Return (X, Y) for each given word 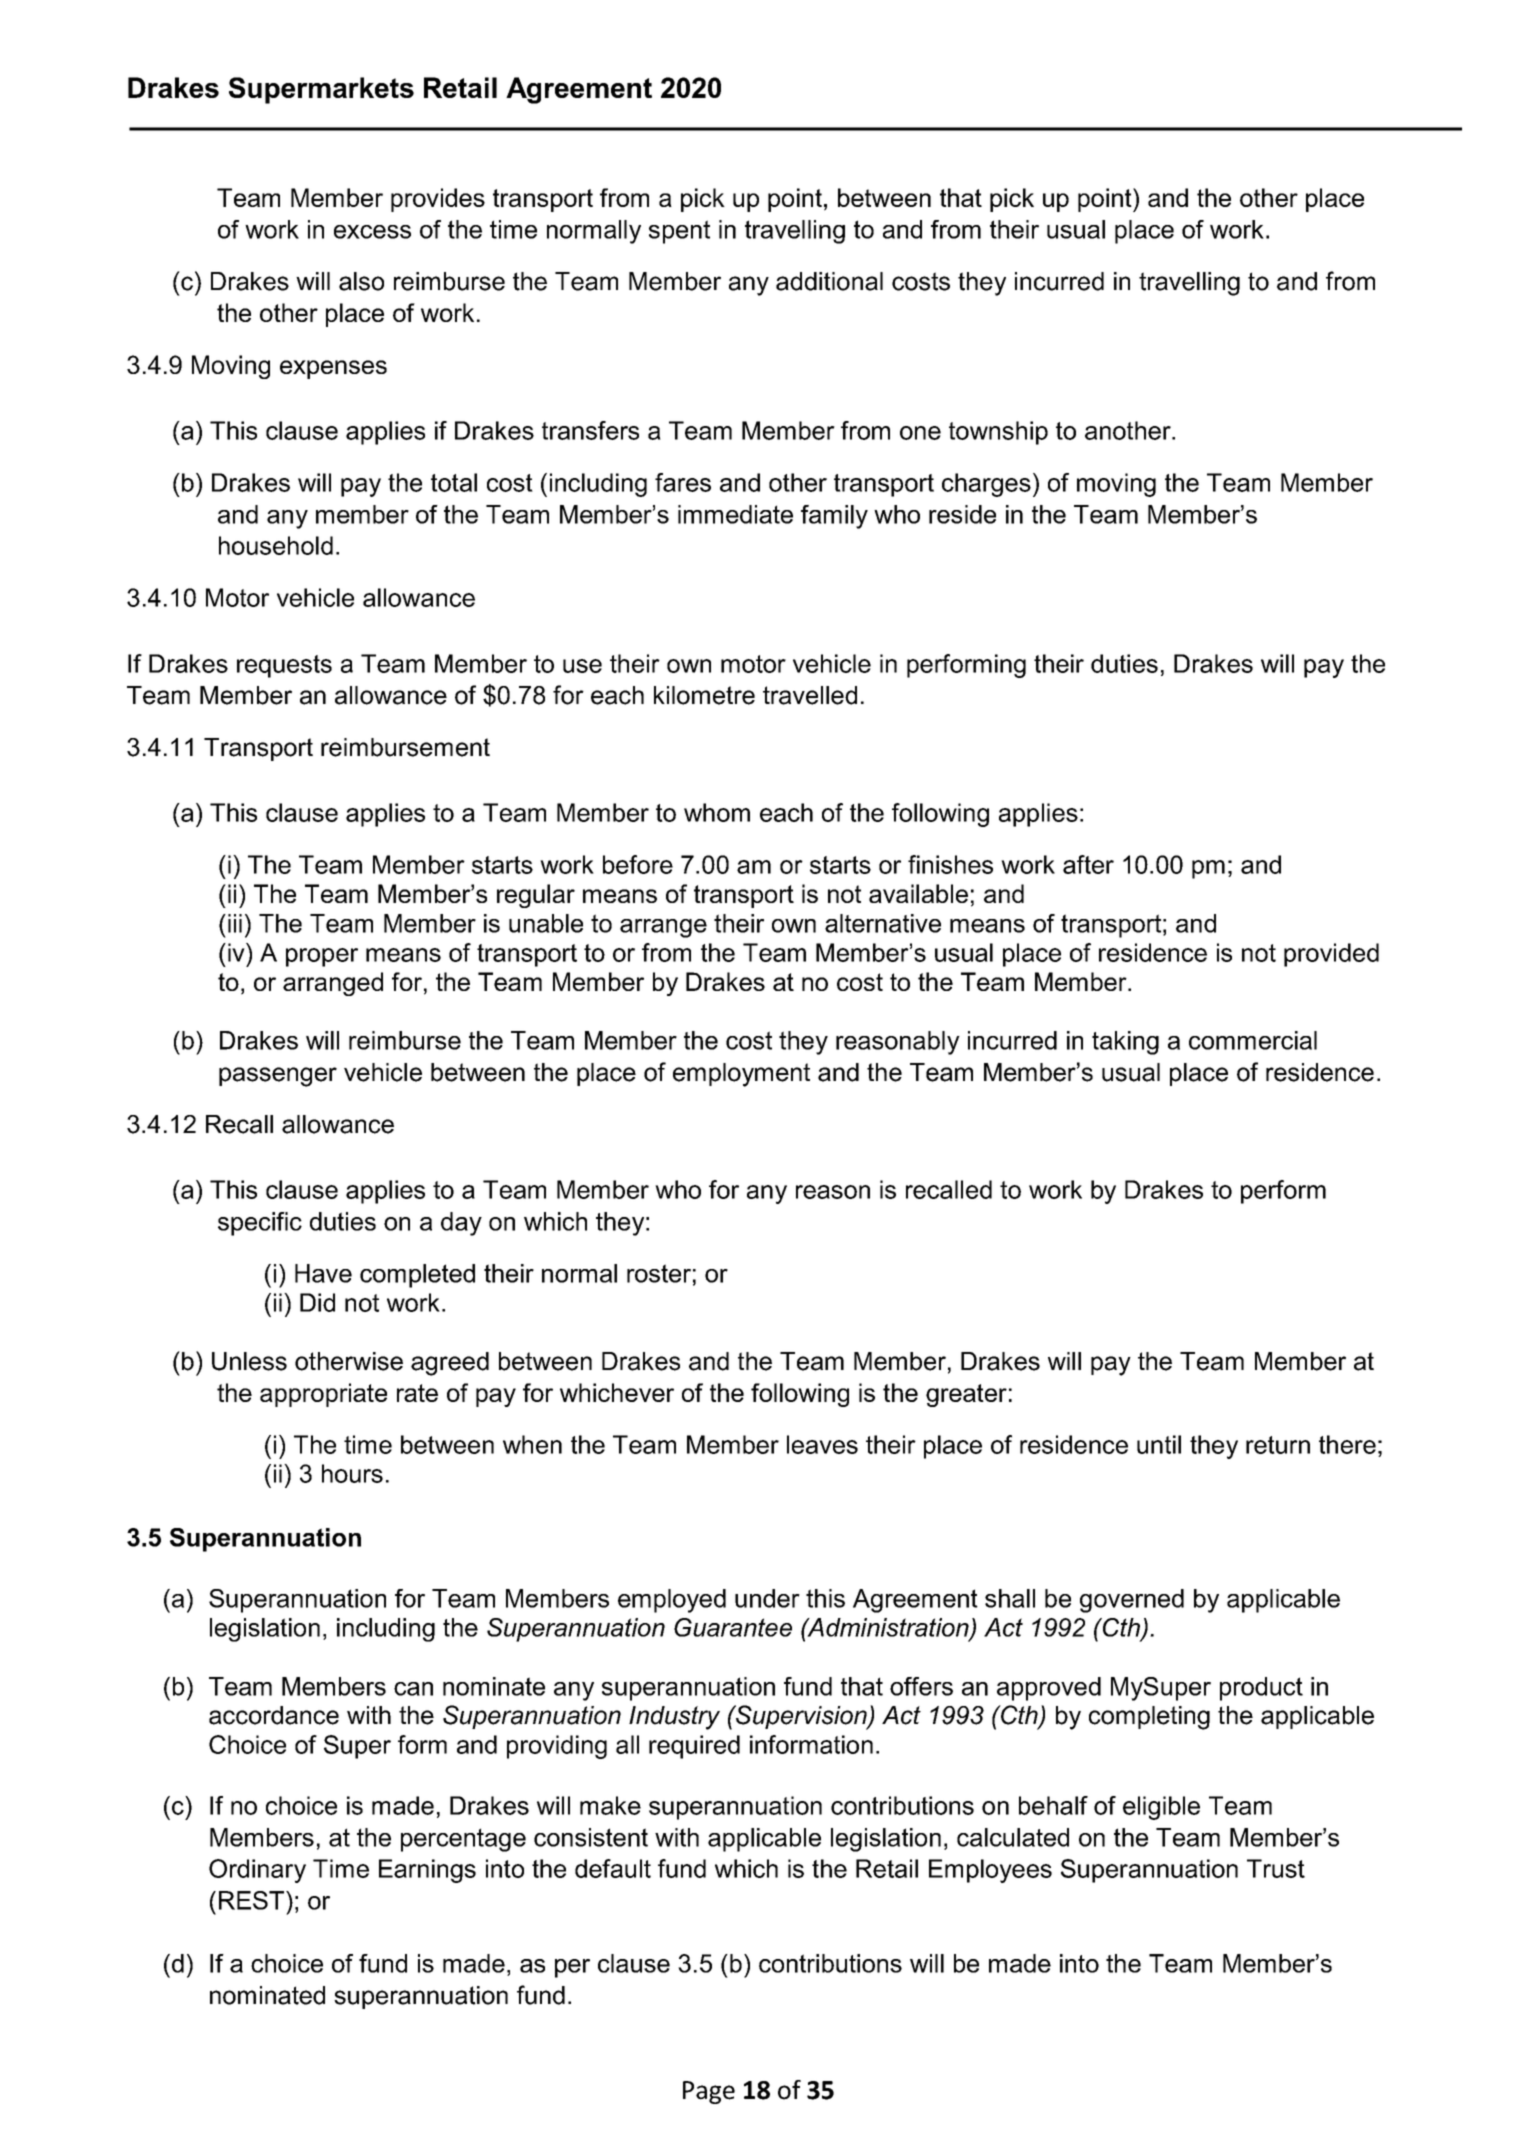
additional (829, 281)
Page (709, 2092)
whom (717, 812)
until (1159, 1444)
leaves (822, 1444)
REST (251, 1900)
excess (372, 232)
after (1088, 864)
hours (352, 1473)
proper (322, 957)
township (998, 433)
